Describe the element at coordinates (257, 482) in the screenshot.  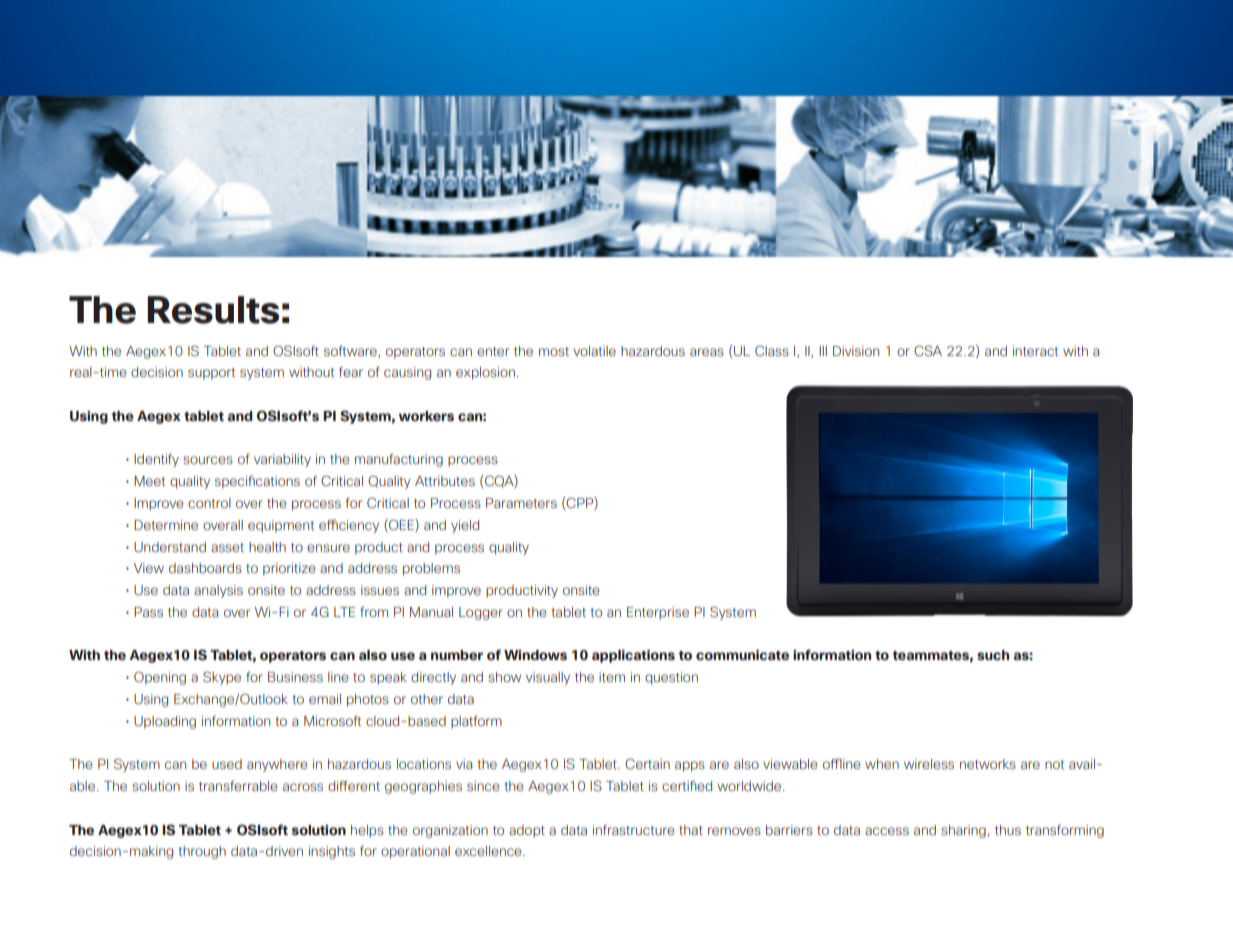
I see `specifications` at that location.
